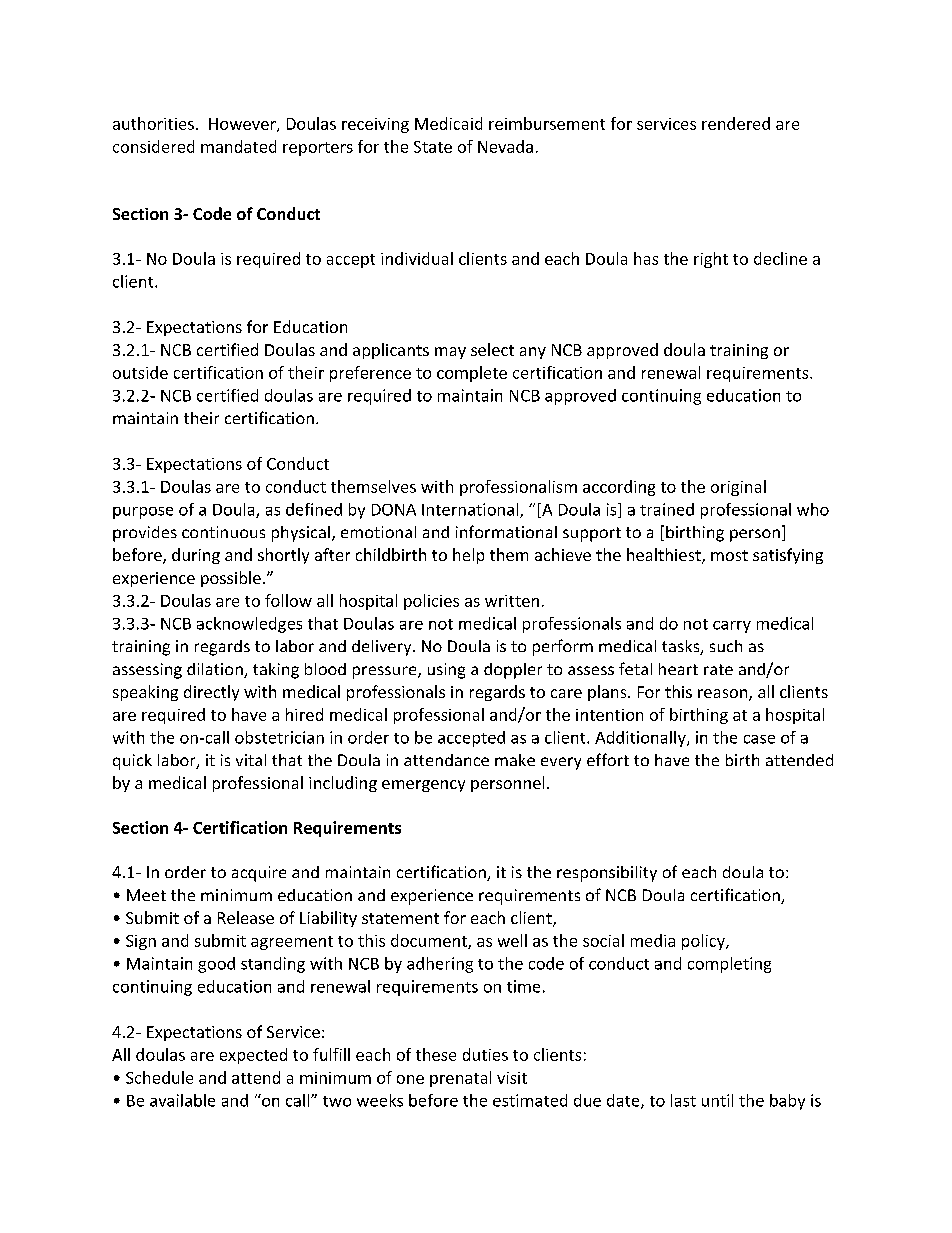 This screenshot has height=1233, width=952. What do you see at coordinates (249, 625) in the screenshot?
I see `acknowledges` at bounding box center [249, 625].
